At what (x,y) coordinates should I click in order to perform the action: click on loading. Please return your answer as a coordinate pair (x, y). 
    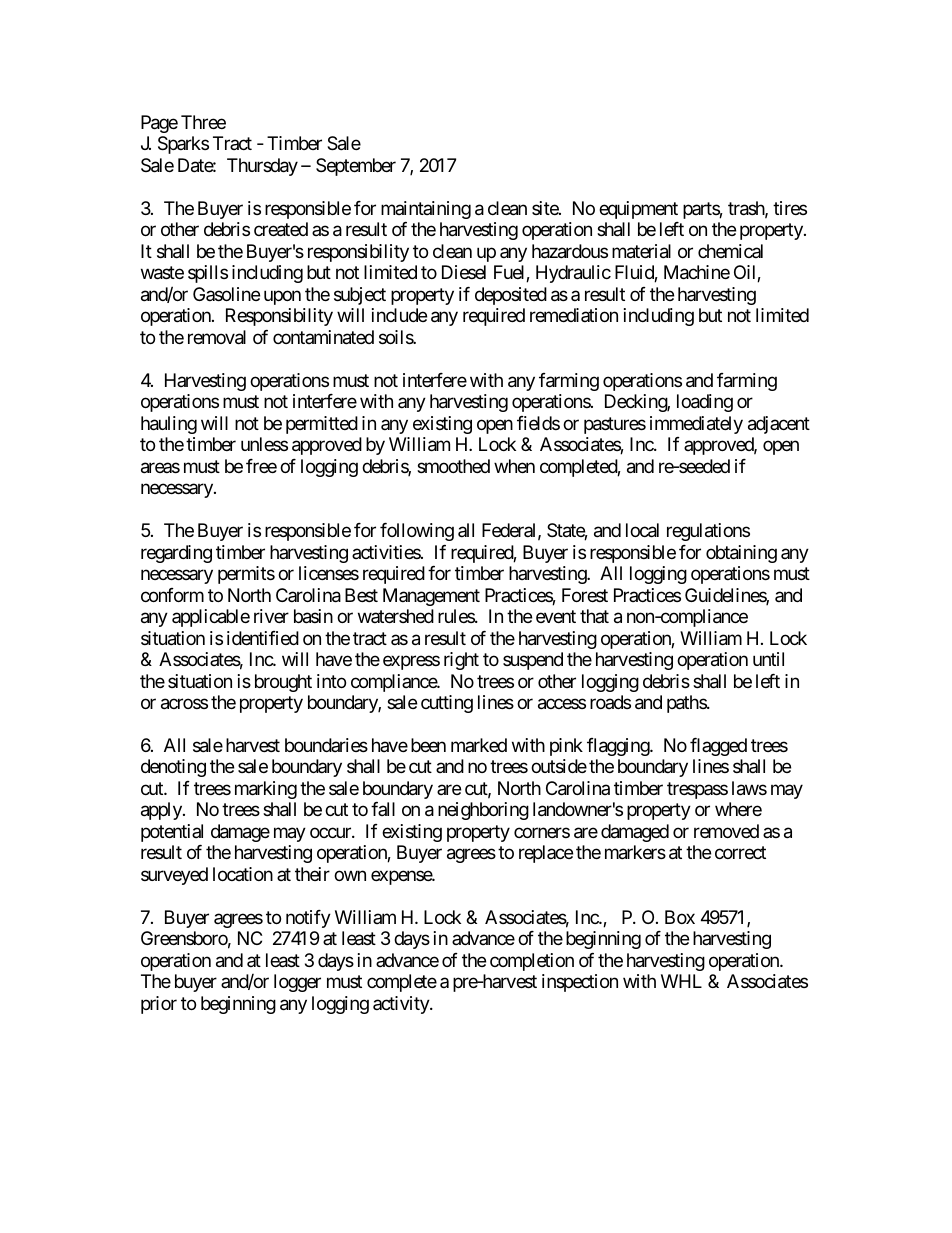
    Looking at the image, I should click on (705, 403).
